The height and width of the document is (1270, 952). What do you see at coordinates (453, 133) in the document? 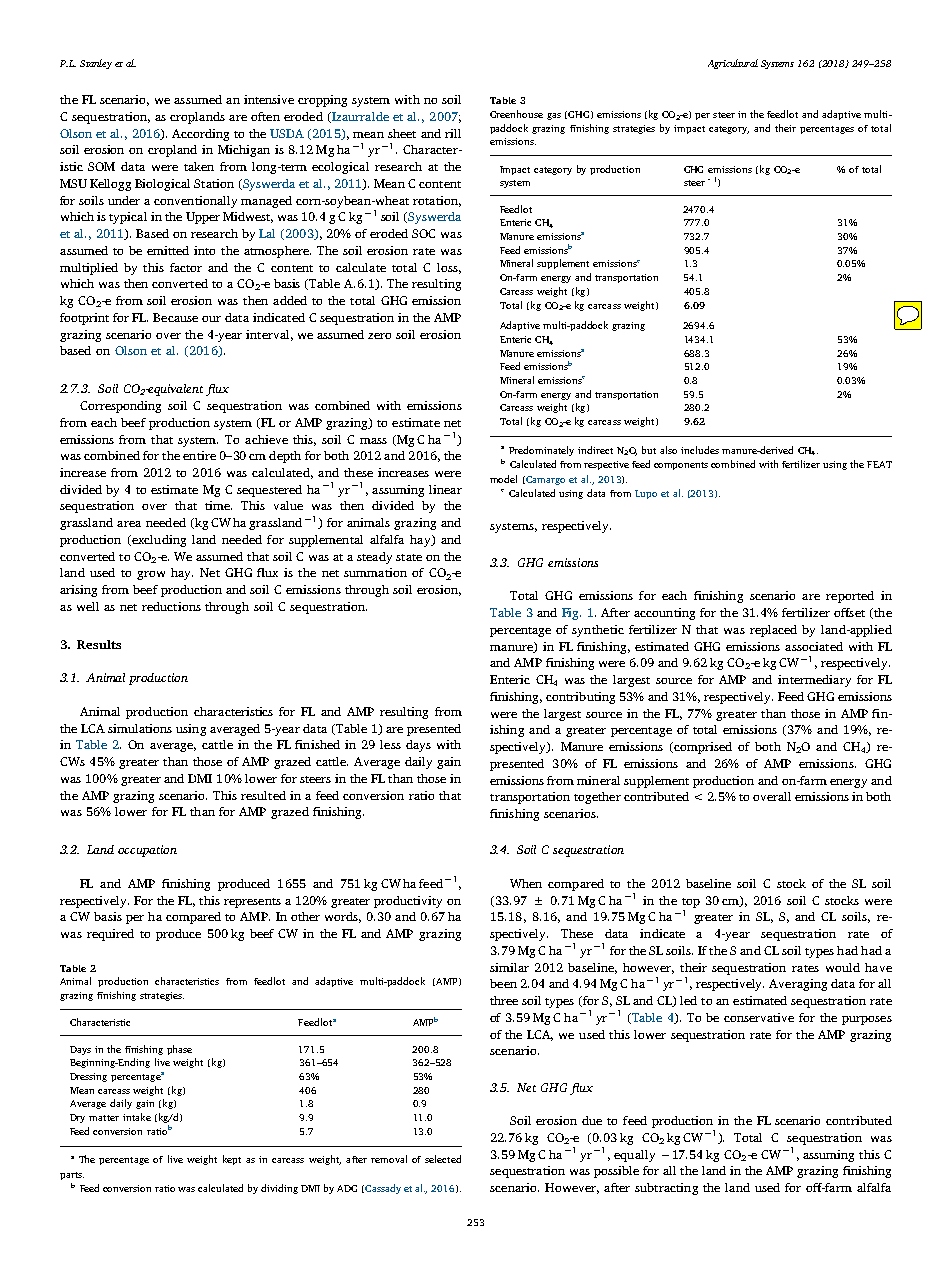
I see `rill` at bounding box center [453, 133].
